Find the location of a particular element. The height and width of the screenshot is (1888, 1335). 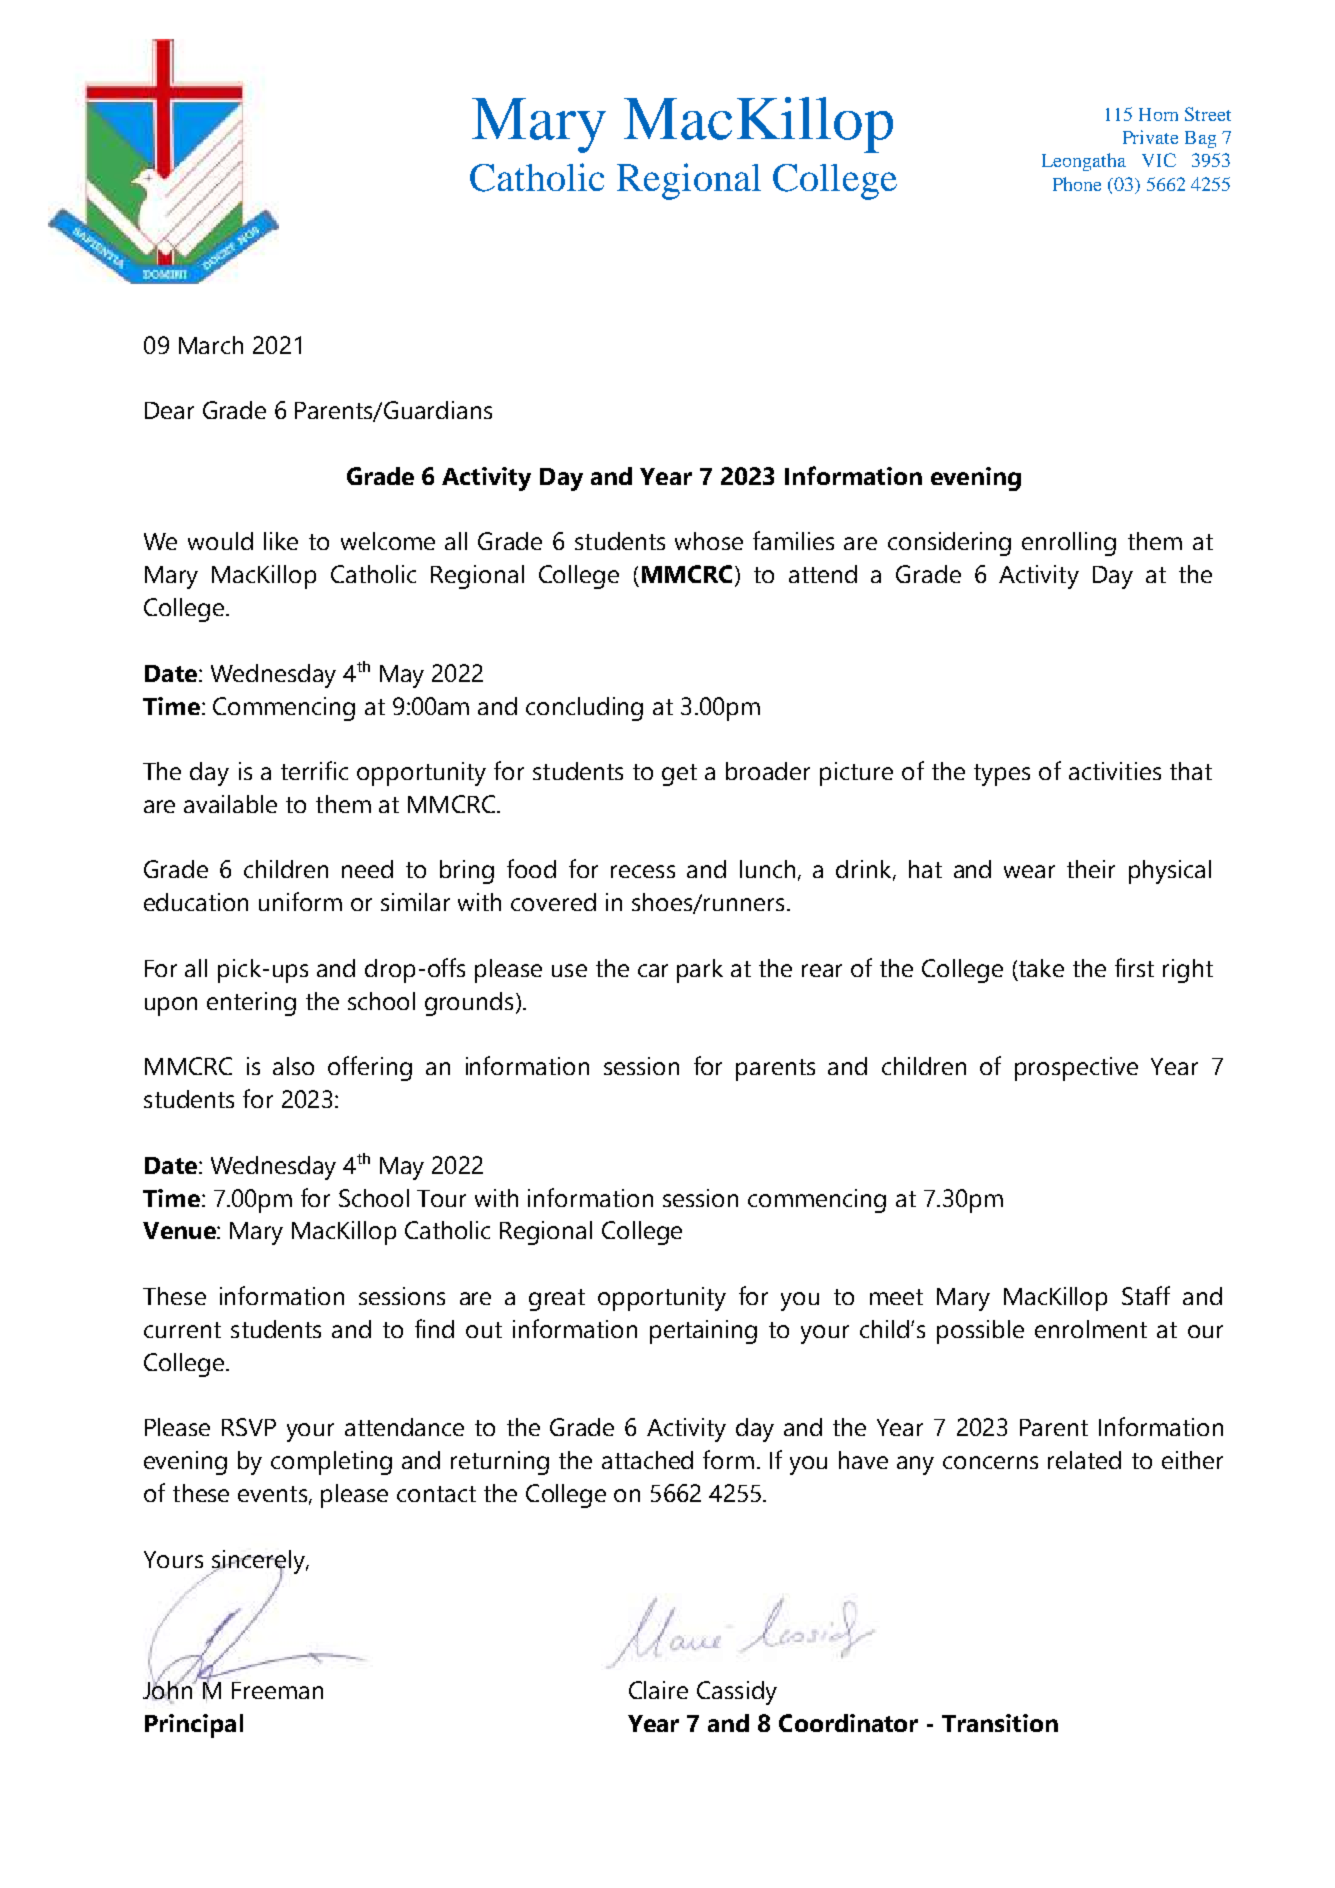

Phone is located at coordinates (1077, 184).
